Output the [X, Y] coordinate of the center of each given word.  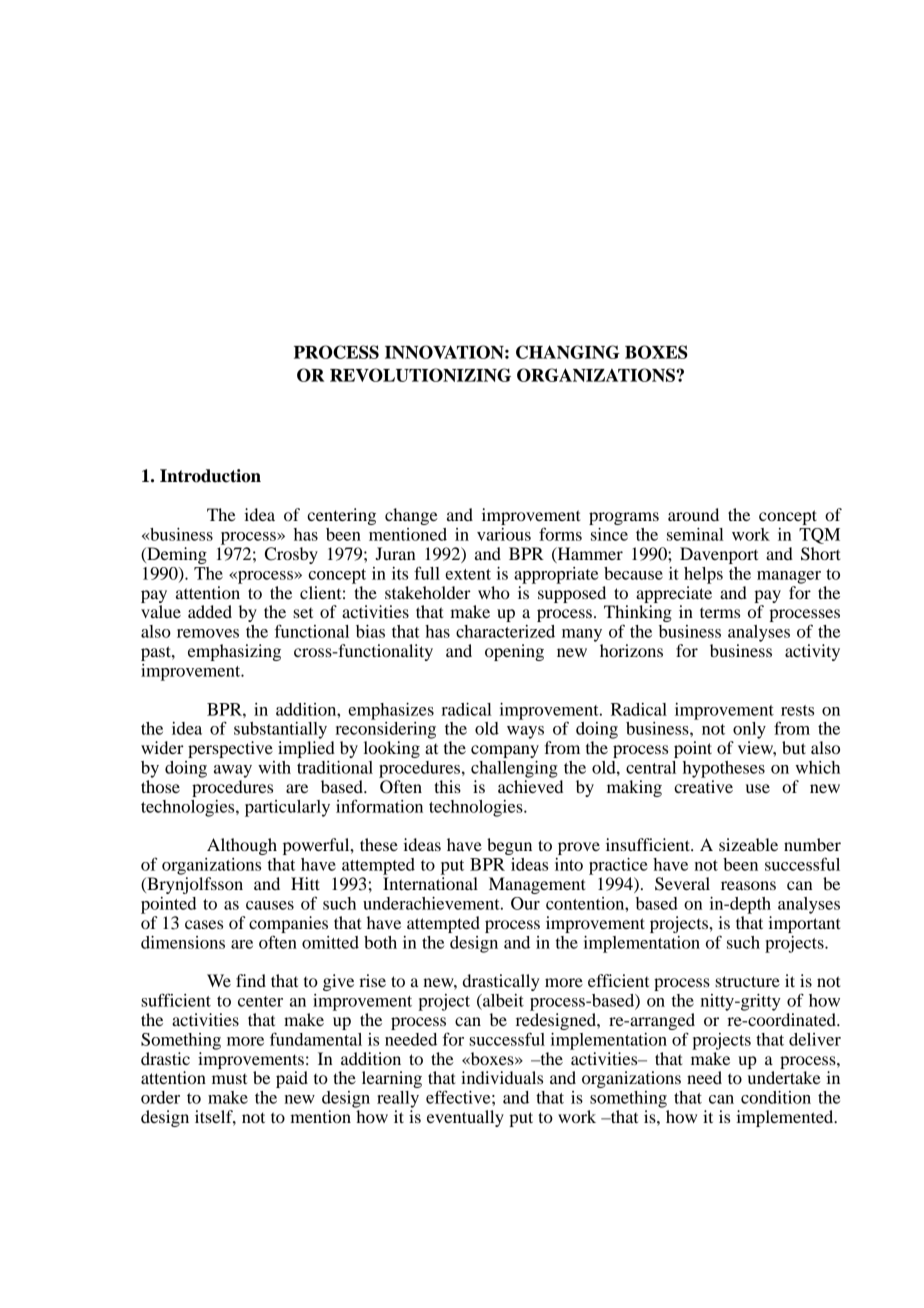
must [229, 1079]
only [749, 730]
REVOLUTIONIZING [420, 375]
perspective [230, 749]
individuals [502, 1077]
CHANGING [568, 352]
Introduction [210, 476]
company [505, 751]
